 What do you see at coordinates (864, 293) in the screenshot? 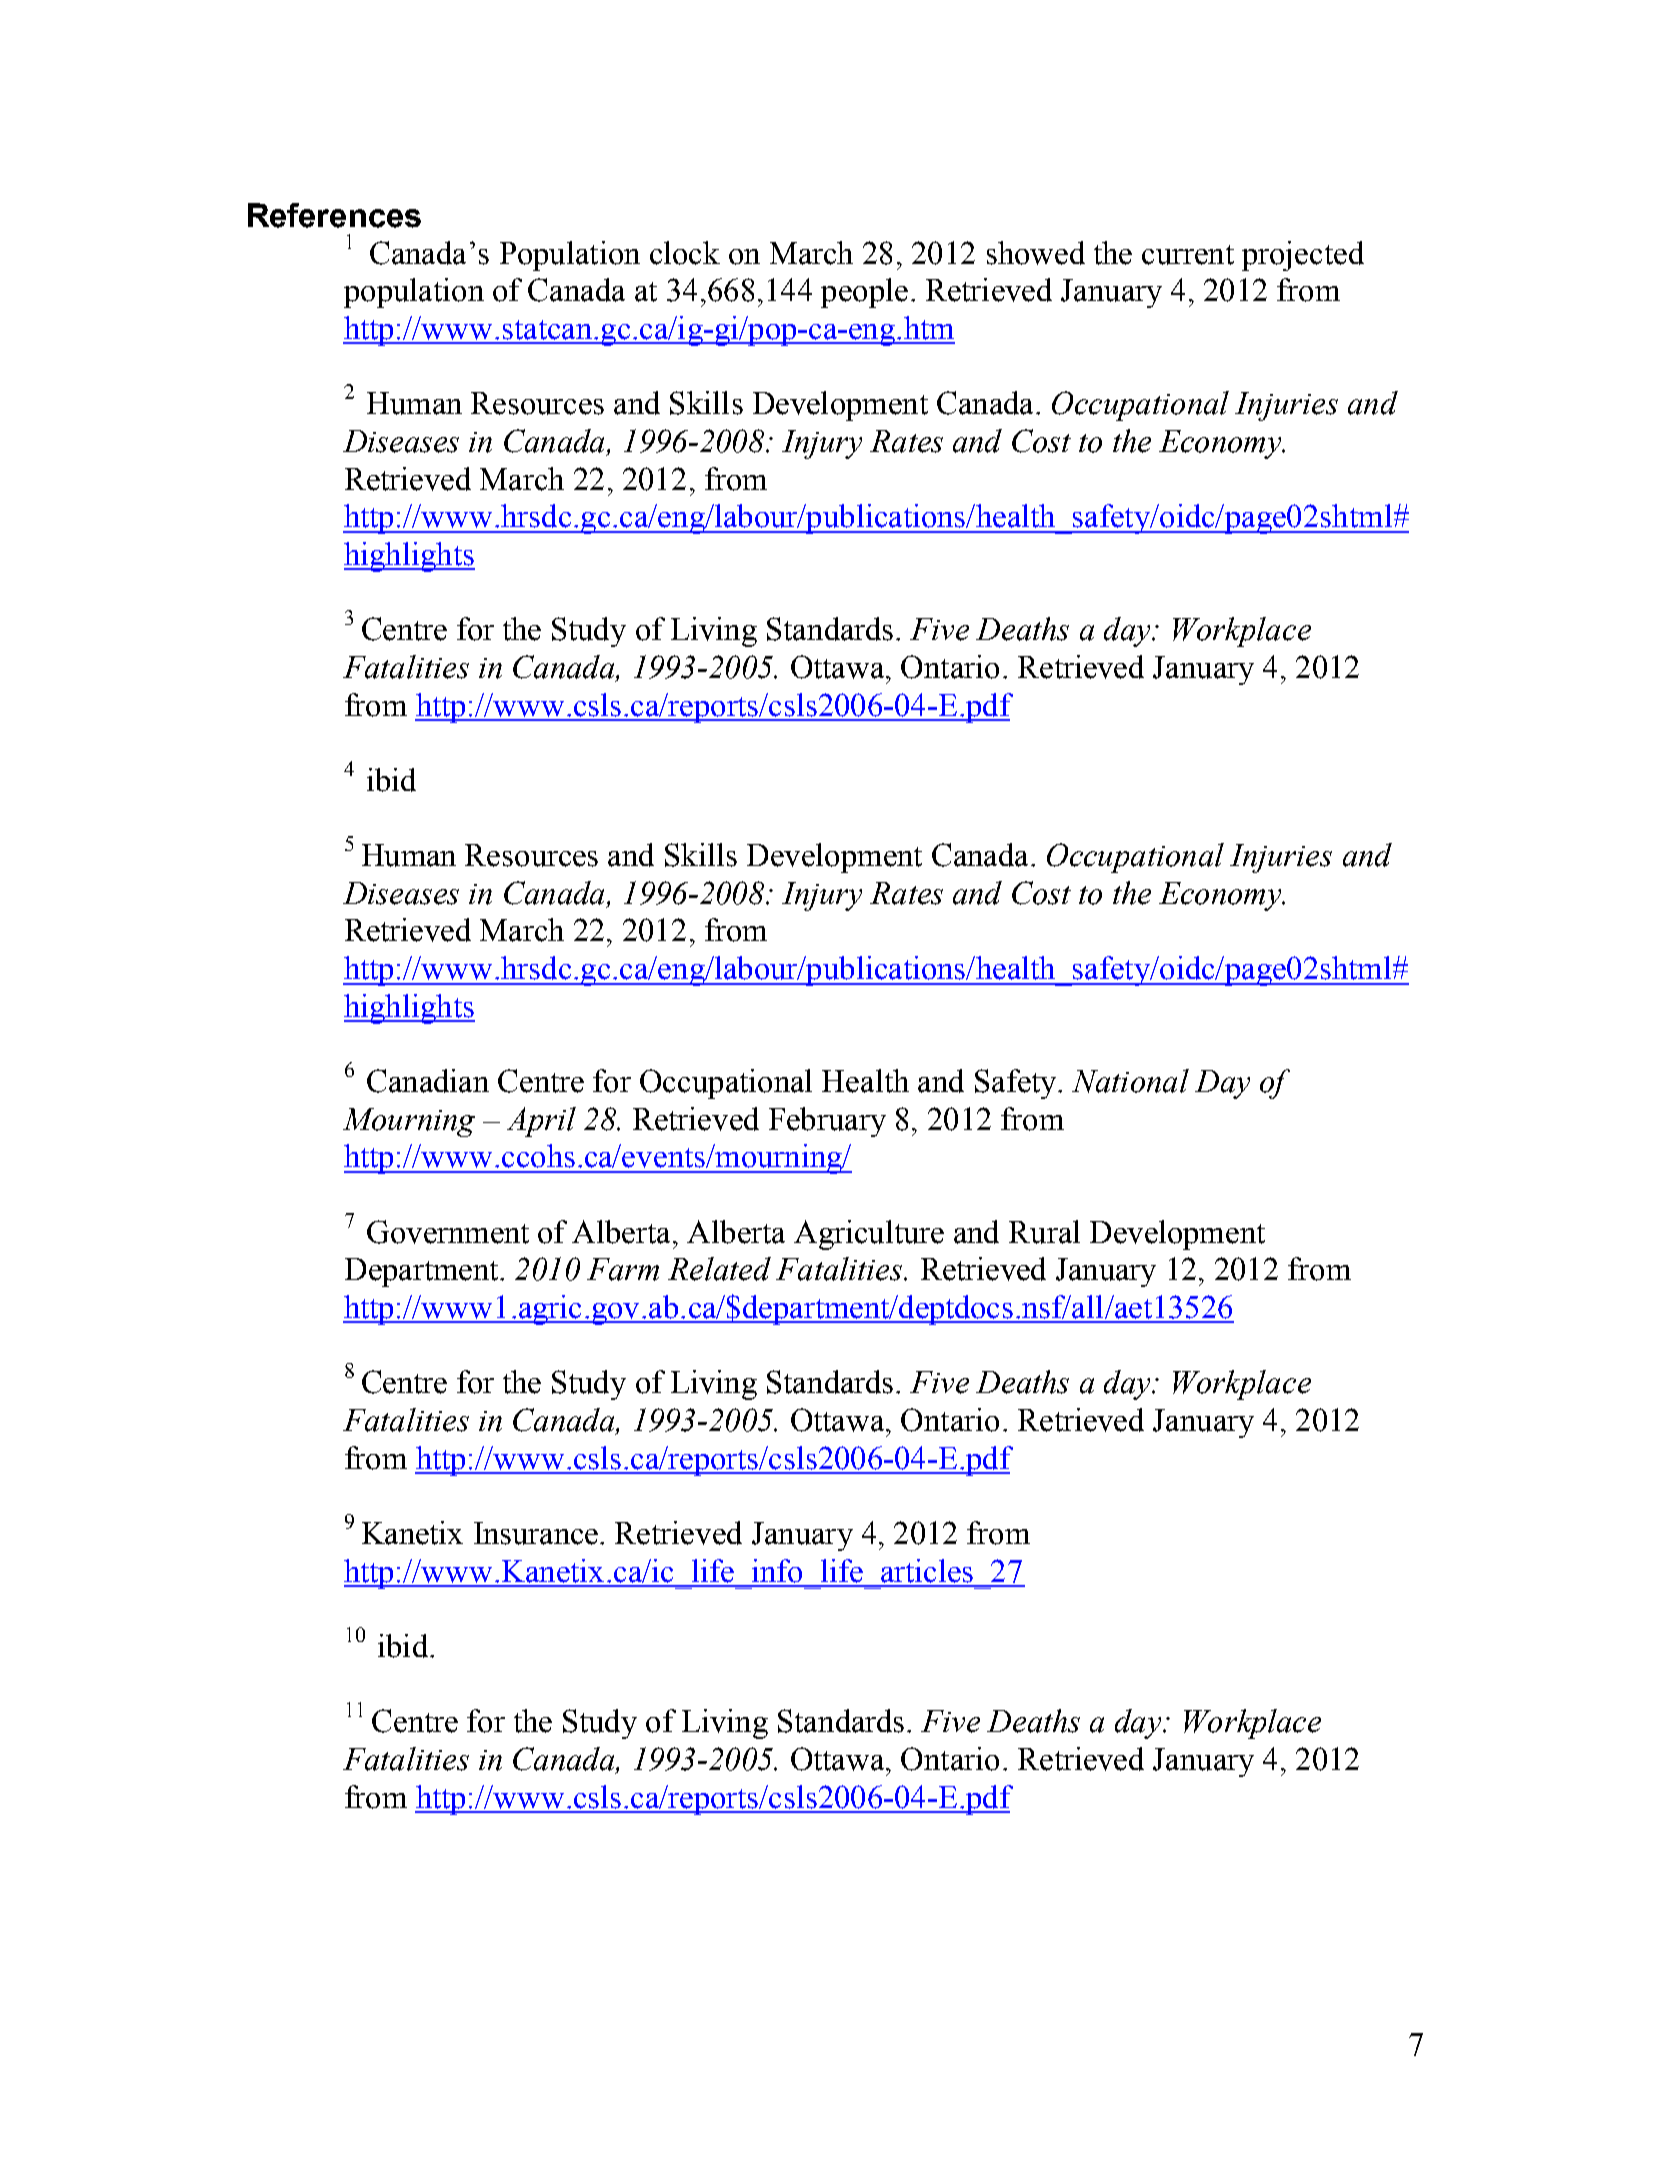
I see `people` at bounding box center [864, 293].
